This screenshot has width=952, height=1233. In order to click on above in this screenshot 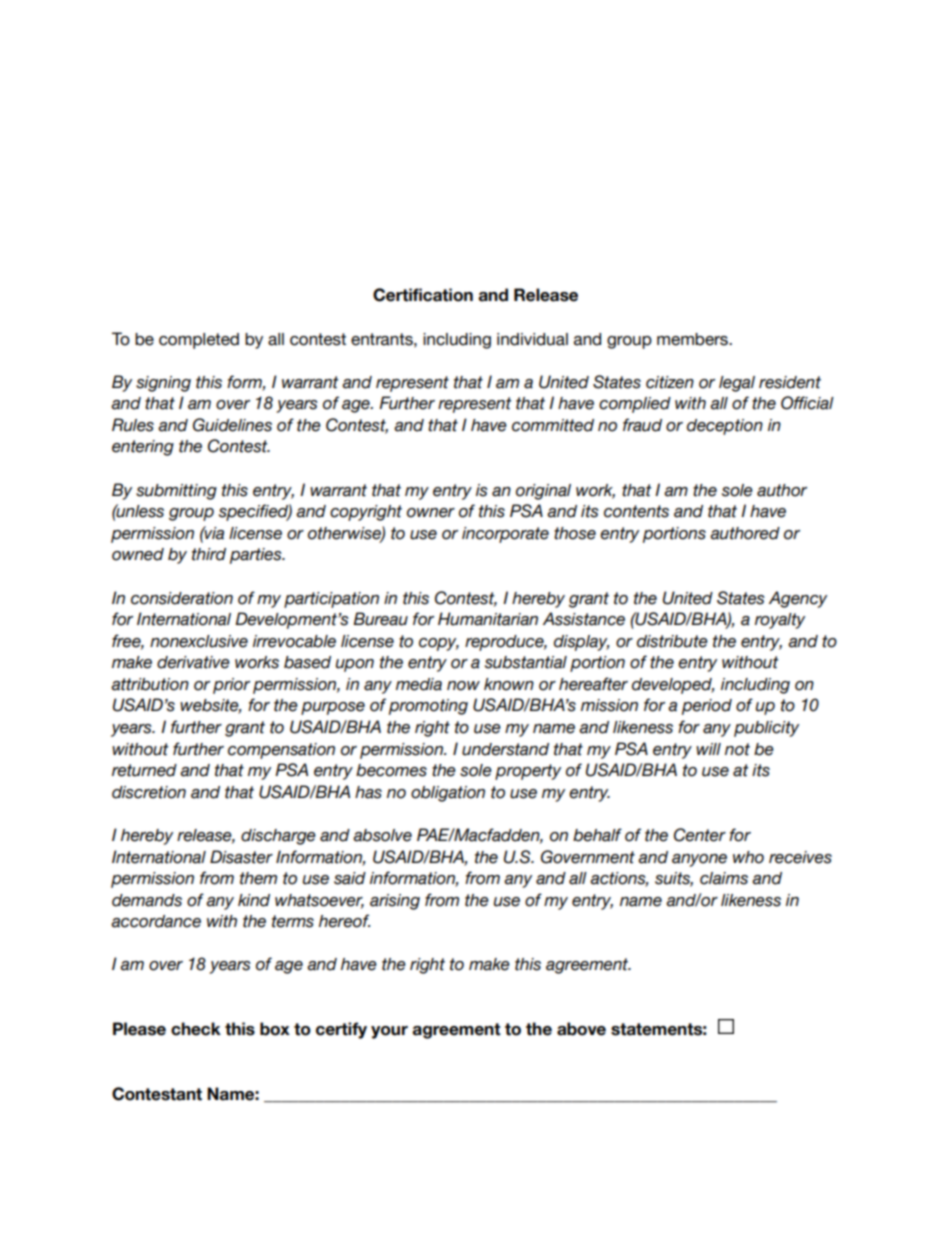, I will do `click(581, 1029)`.
